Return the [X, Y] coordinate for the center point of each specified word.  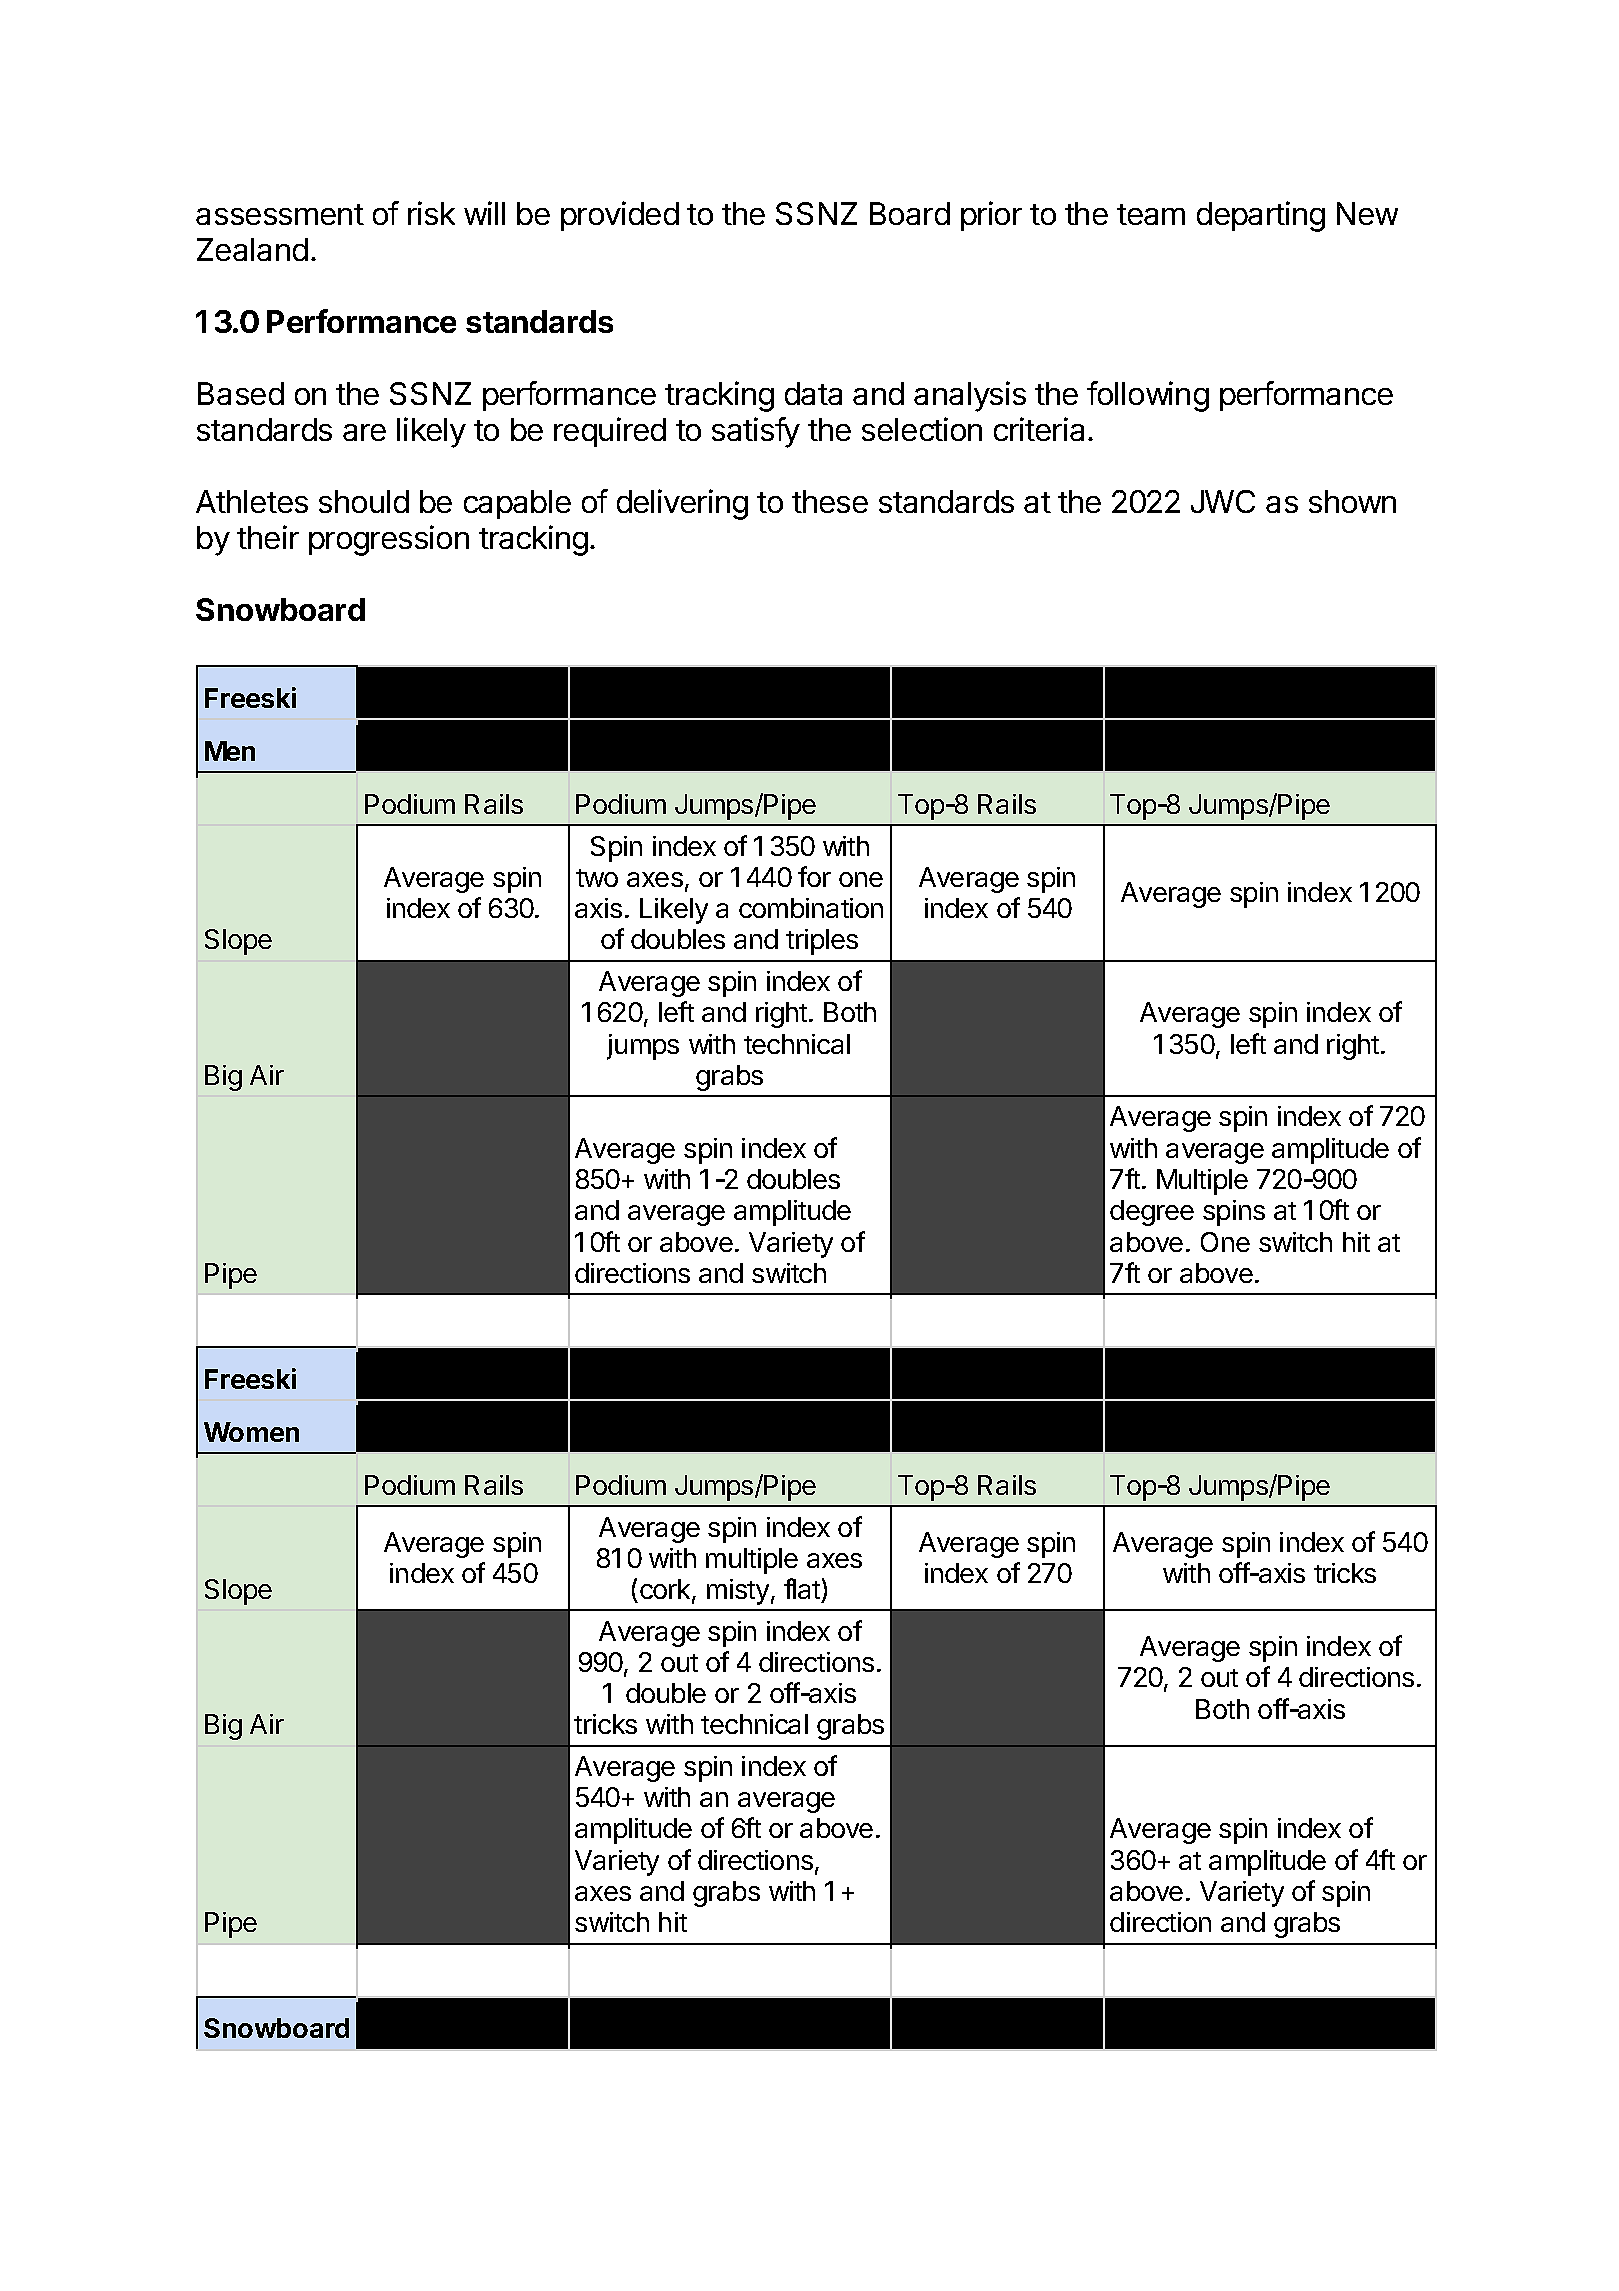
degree [1152, 1213]
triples [822, 942]
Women [251, 1432]
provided [620, 216]
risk [431, 213]
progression [389, 540]
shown [1352, 501]
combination [811, 908]
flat [802, 1588]
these [830, 501]
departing [1261, 216]
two [597, 878]
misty [738, 1592]
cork [666, 1590]
